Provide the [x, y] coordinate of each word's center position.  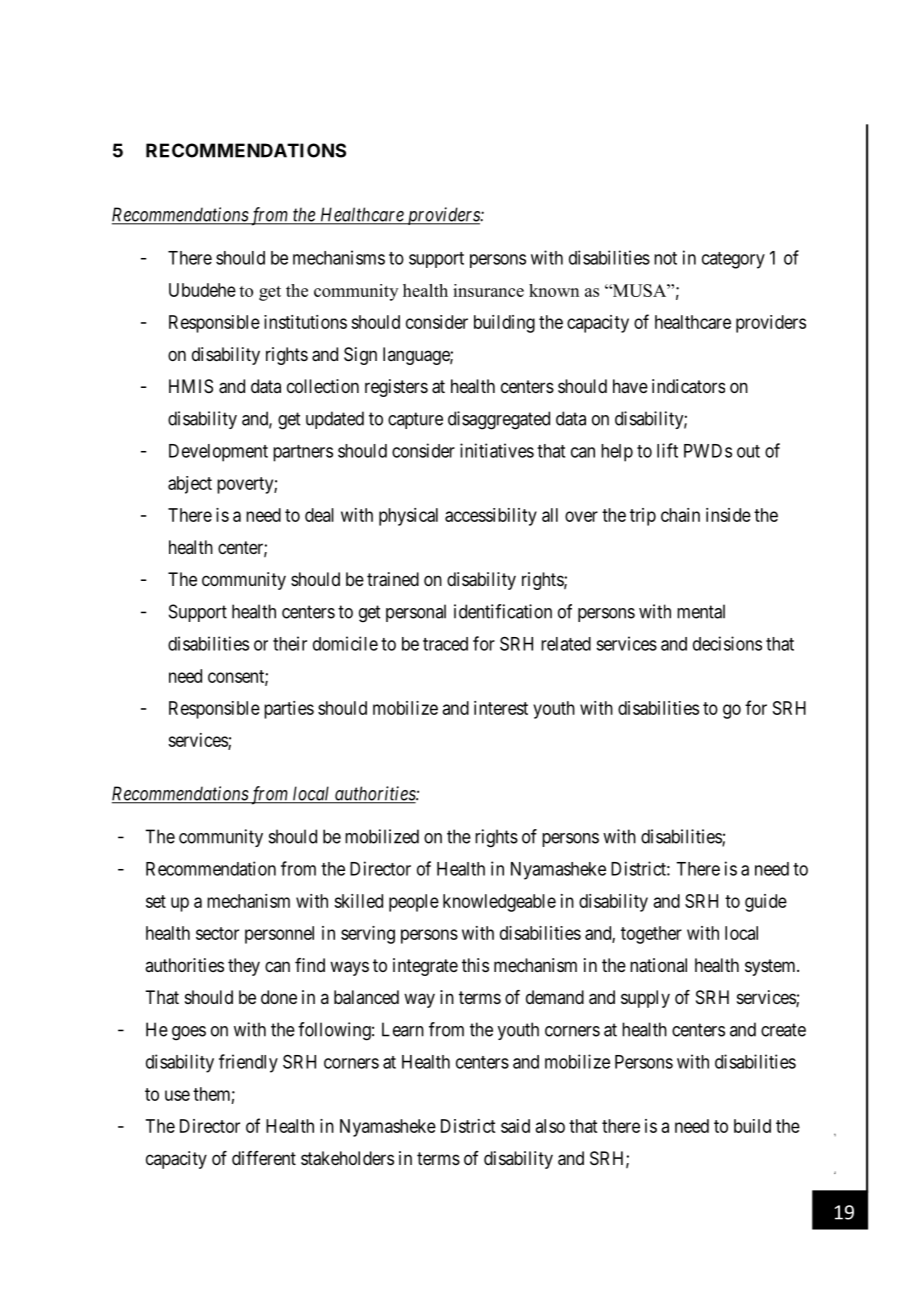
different [264, 1158]
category [733, 260]
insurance [488, 290]
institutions [305, 322]
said [515, 1126]
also [550, 1126]
